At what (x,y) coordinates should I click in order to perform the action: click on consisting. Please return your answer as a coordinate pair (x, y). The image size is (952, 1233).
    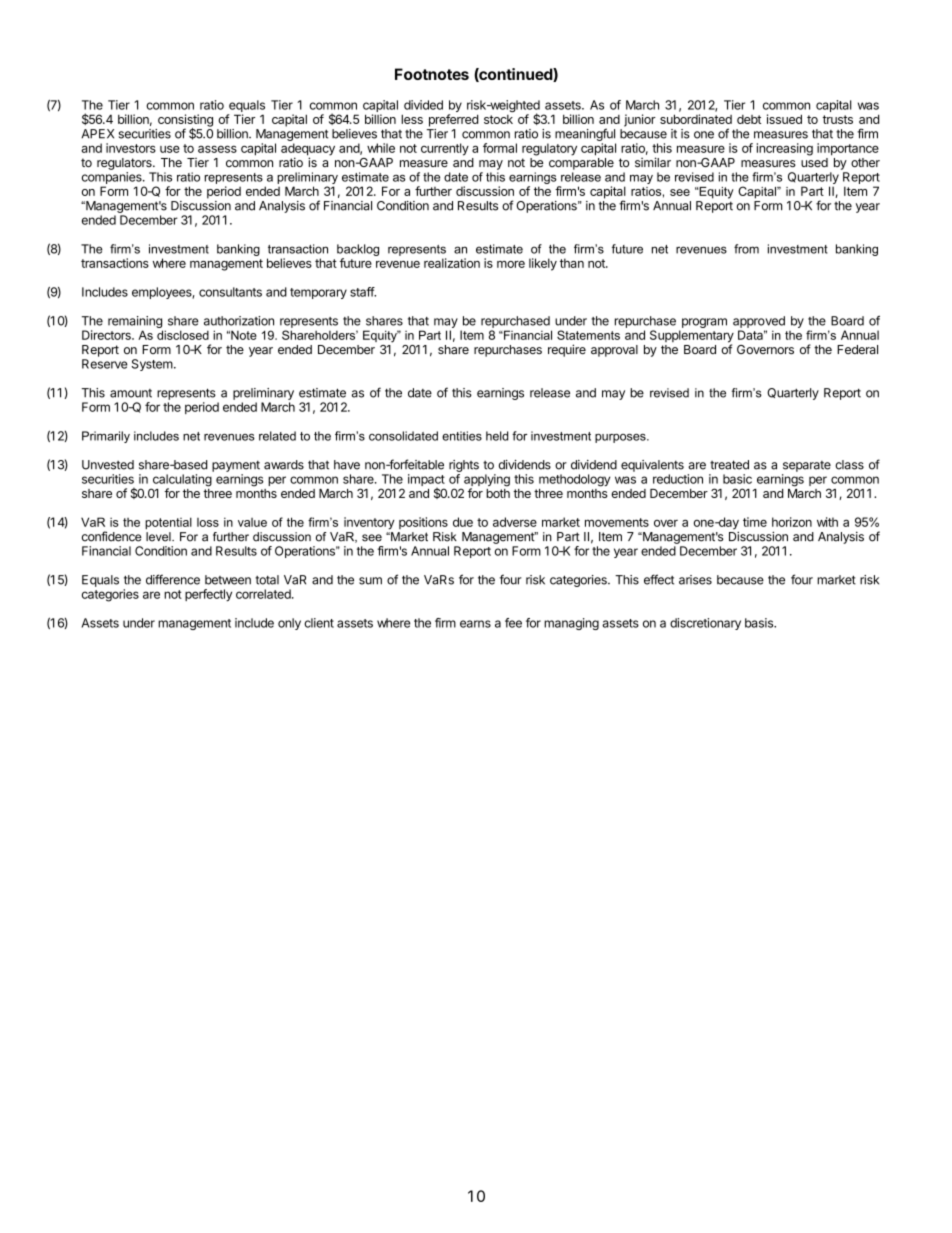
    Looking at the image, I should click on (185, 121).
